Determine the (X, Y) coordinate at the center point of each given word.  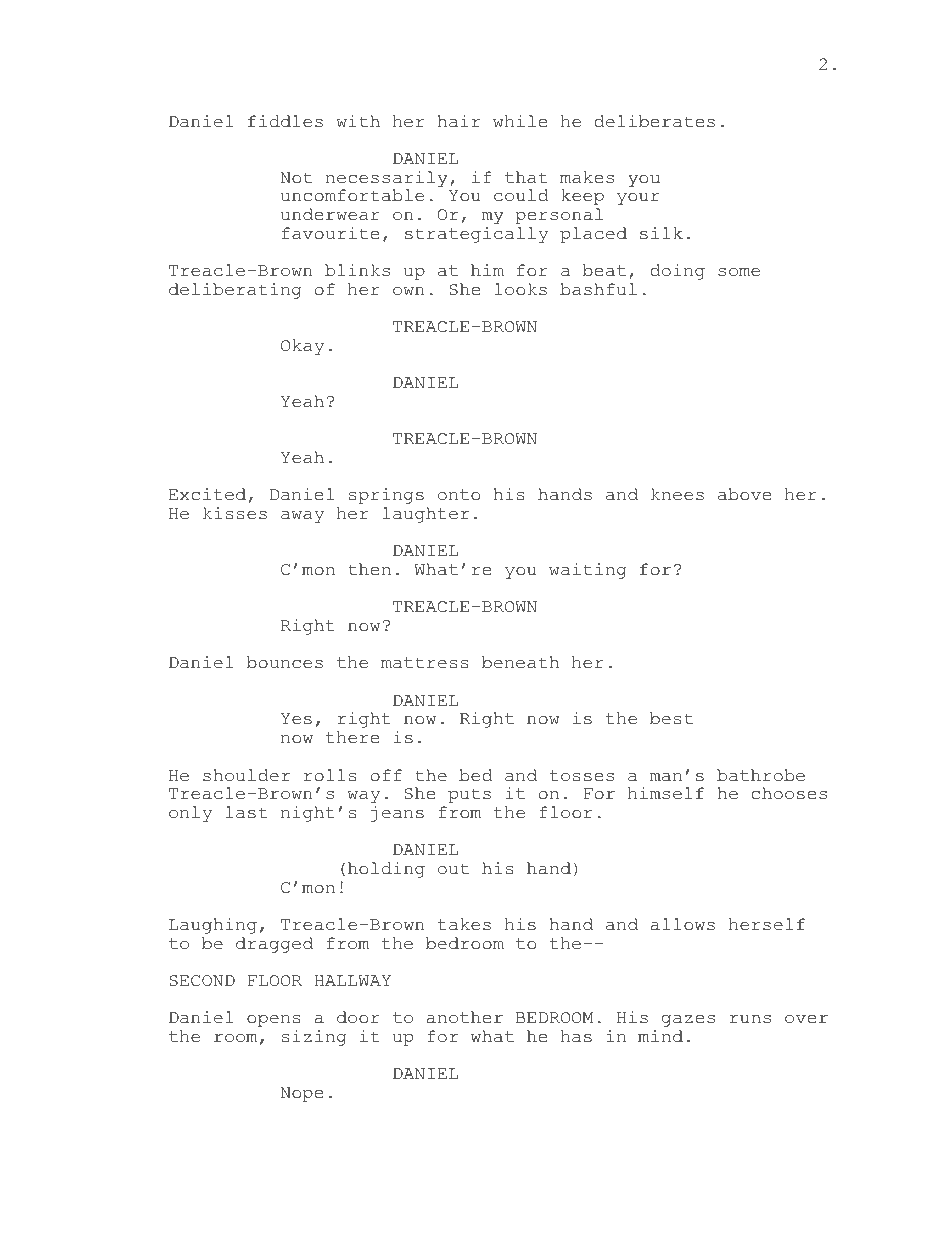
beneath (520, 662)
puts (469, 795)
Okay (302, 347)
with (358, 121)
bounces (285, 662)
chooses (789, 793)
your (638, 199)
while (520, 121)
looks (520, 289)
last (246, 812)
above (744, 494)
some (739, 272)
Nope (301, 1094)
